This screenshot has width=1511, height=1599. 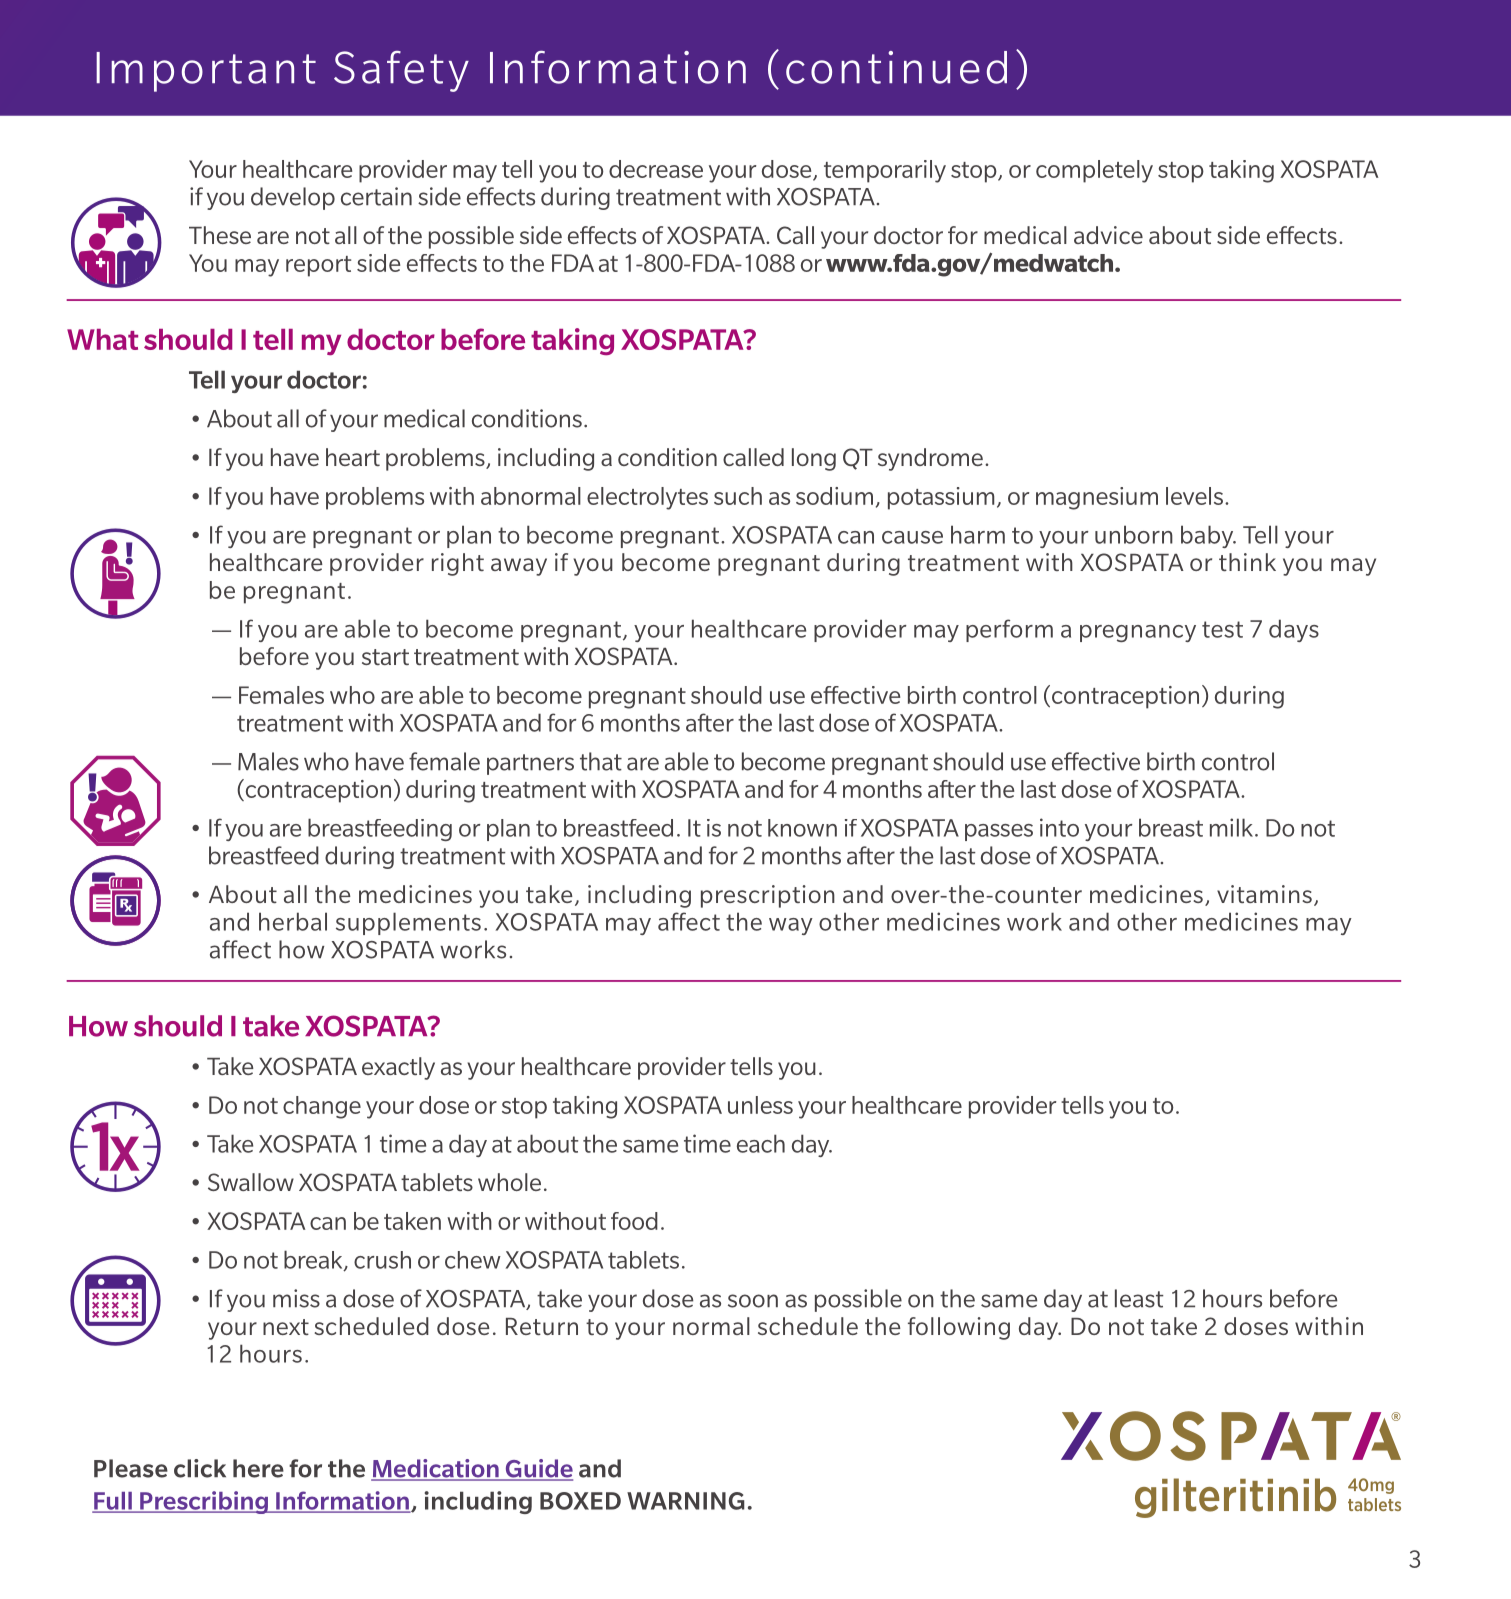 I want to click on such, so click(x=738, y=496).
